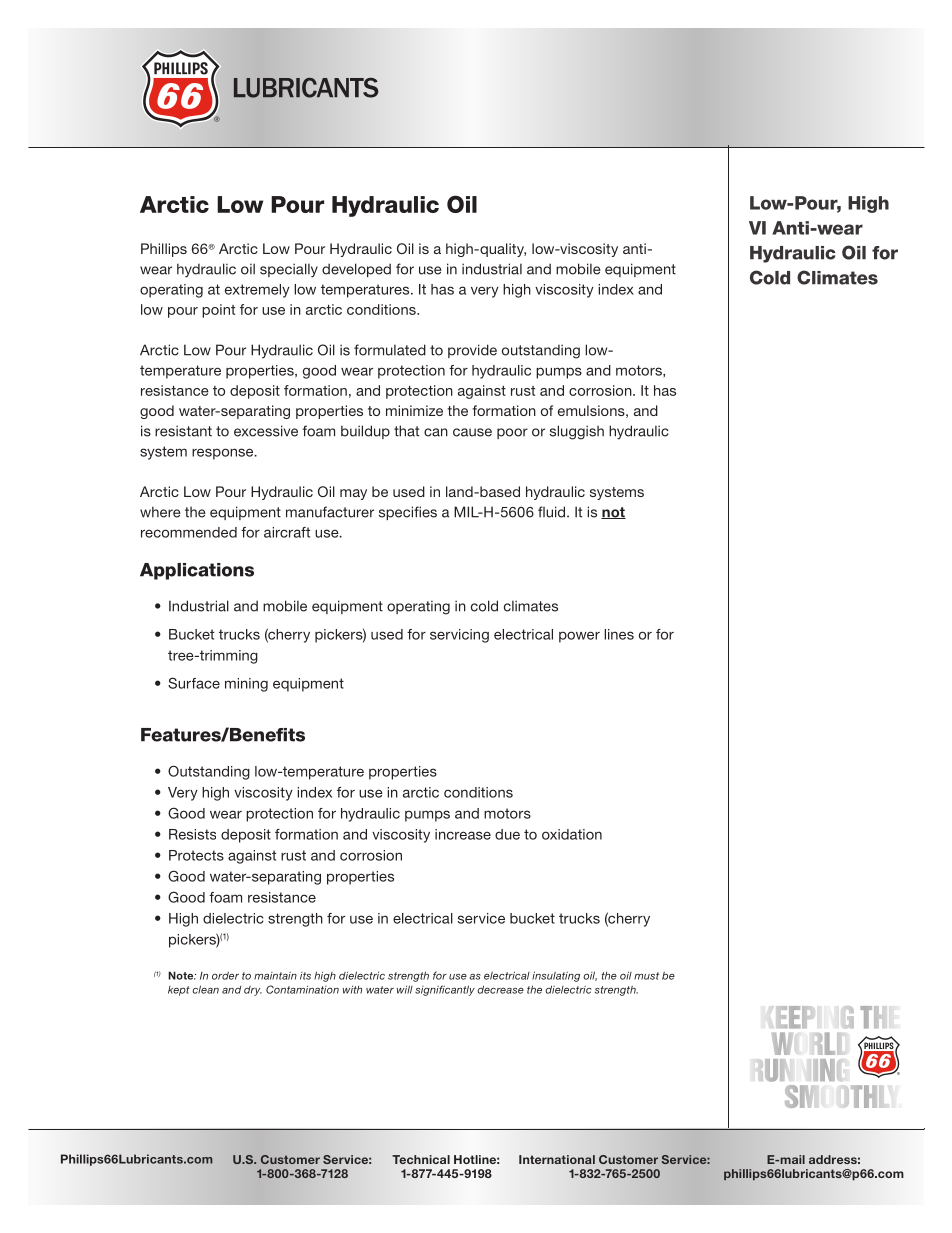  I want to click on servicing, so click(459, 636).
